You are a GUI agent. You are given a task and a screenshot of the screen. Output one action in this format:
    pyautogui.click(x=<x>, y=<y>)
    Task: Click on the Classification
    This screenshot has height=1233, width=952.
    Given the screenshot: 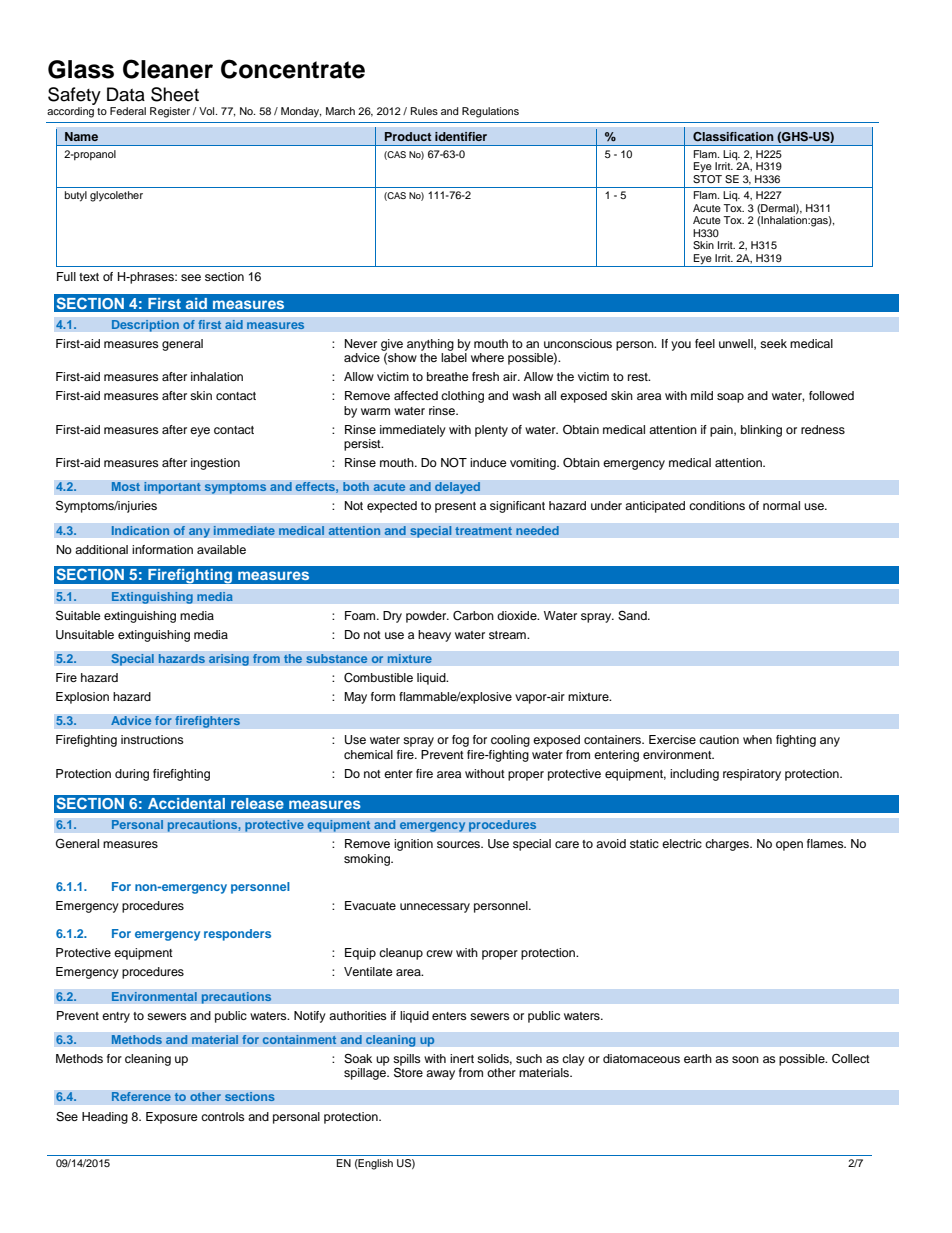 What is the action you would take?
    pyautogui.click(x=733, y=137)
